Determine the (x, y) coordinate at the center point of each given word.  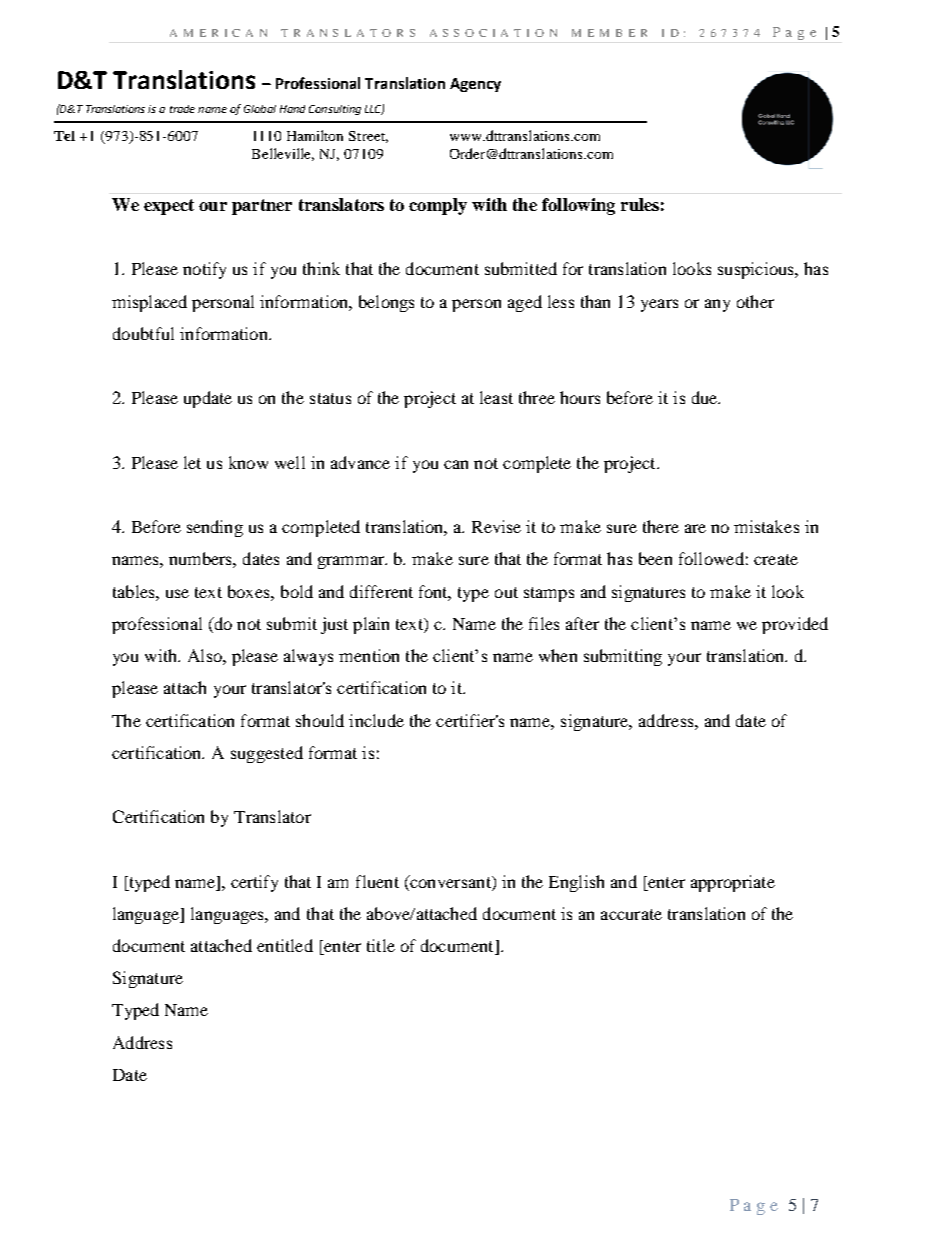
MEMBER (609, 33)
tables (135, 591)
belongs (386, 303)
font (435, 592)
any (717, 305)
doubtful (143, 333)
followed (711, 558)
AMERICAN (218, 33)
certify (254, 883)
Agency (475, 85)
